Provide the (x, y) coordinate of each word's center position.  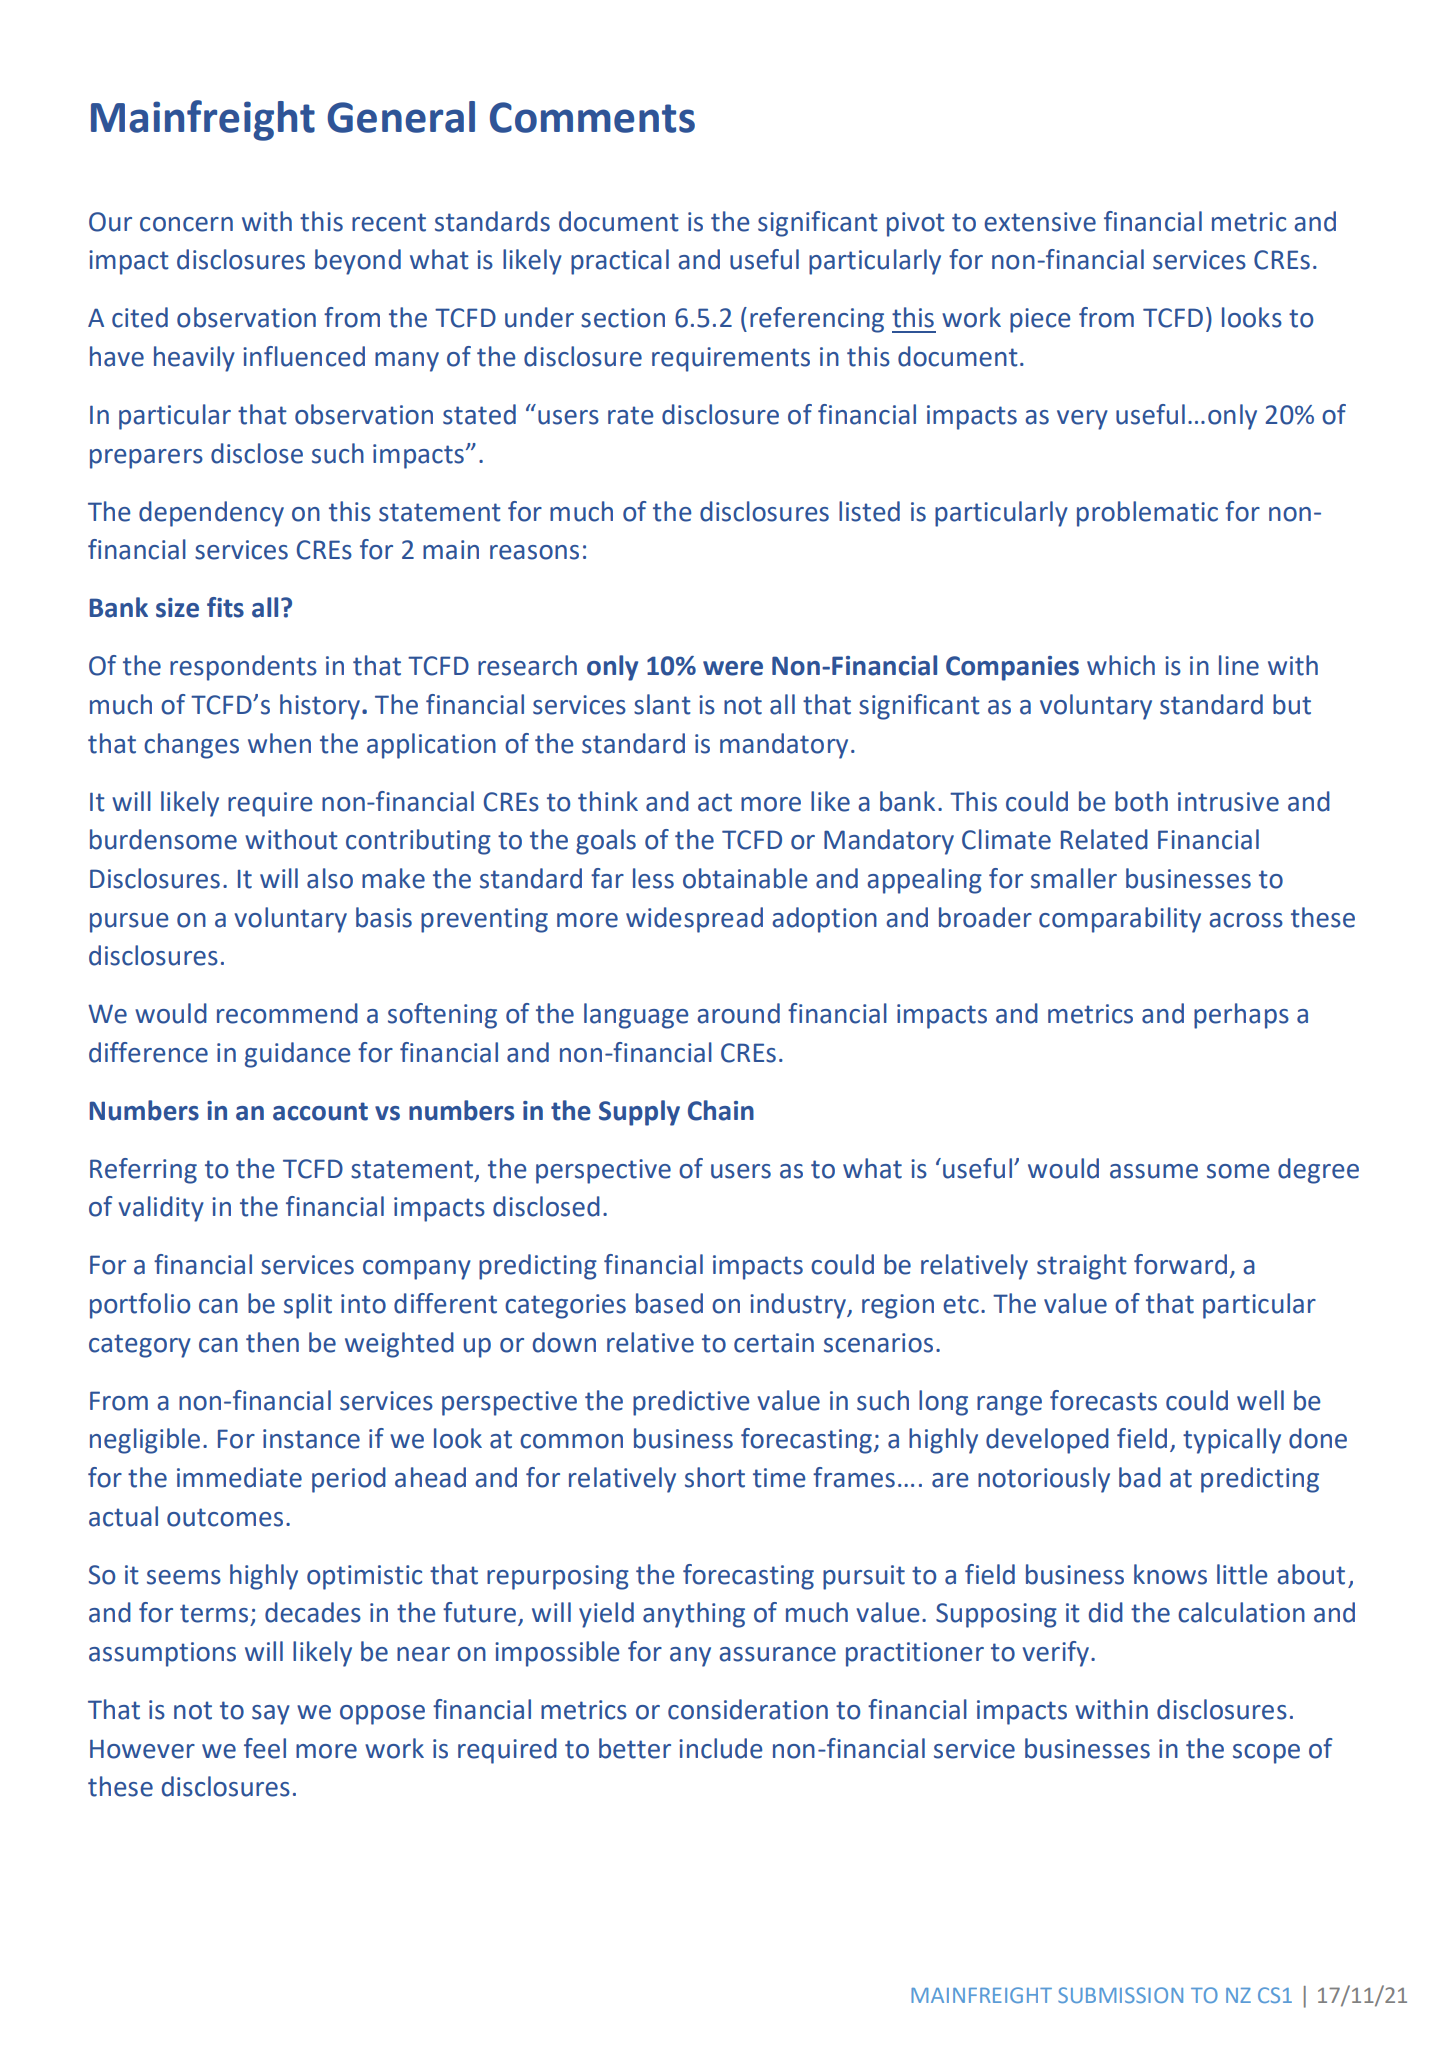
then (272, 1342)
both (1141, 801)
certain (774, 1343)
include (721, 1748)
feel (265, 1748)
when (279, 743)
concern (186, 224)
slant (662, 704)
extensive (1040, 222)
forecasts (1103, 1400)
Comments (592, 117)
